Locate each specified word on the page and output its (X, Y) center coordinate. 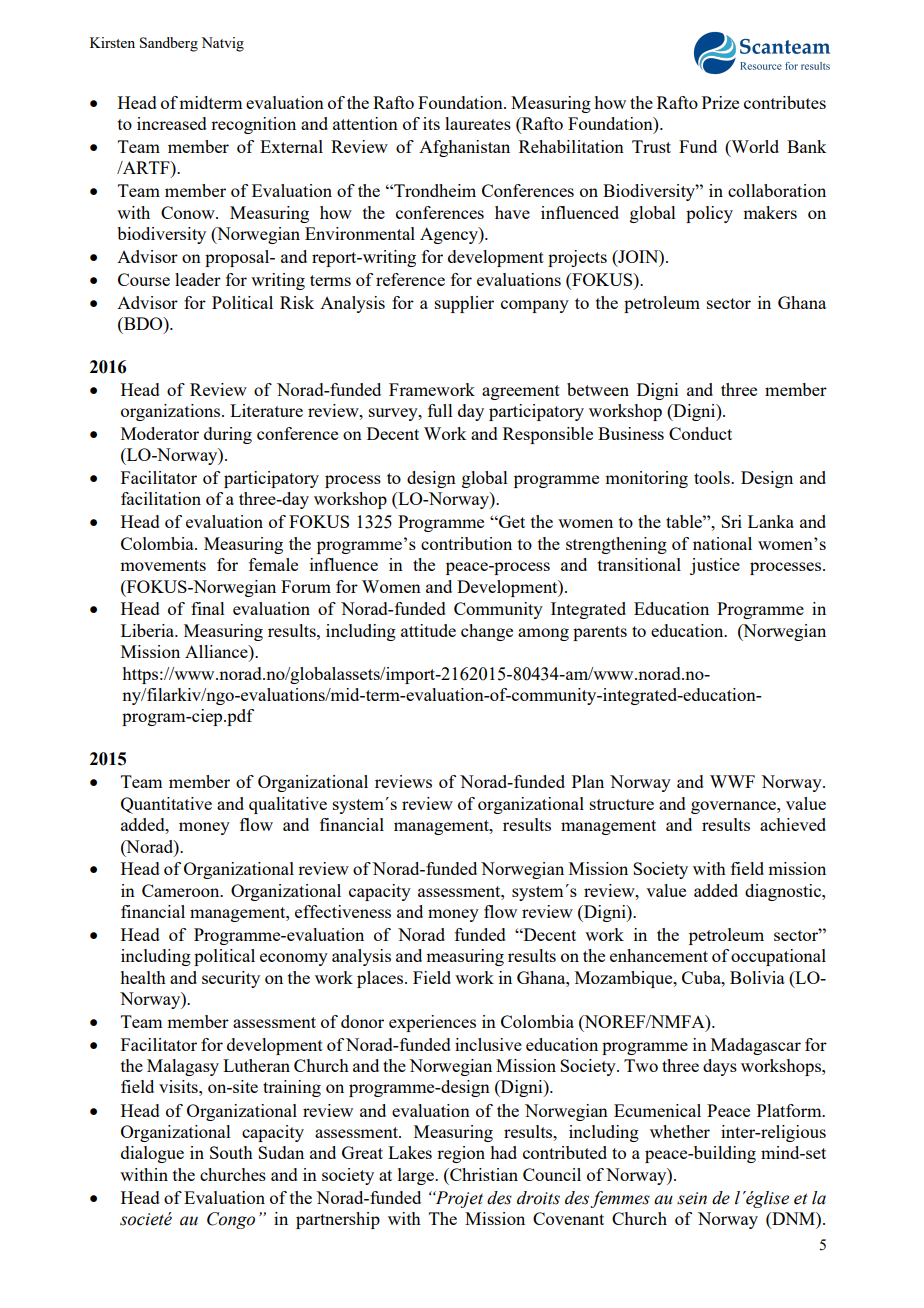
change (487, 632)
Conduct (700, 433)
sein (692, 1198)
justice (715, 566)
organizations (172, 412)
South (231, 1152)
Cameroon (182, 890)
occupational (778, 957)
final (208, 608)
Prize (720, 102)
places (381, 979)
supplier (464, 304)
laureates (478, 123)
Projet (458, 1199)
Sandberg (169, 44)
